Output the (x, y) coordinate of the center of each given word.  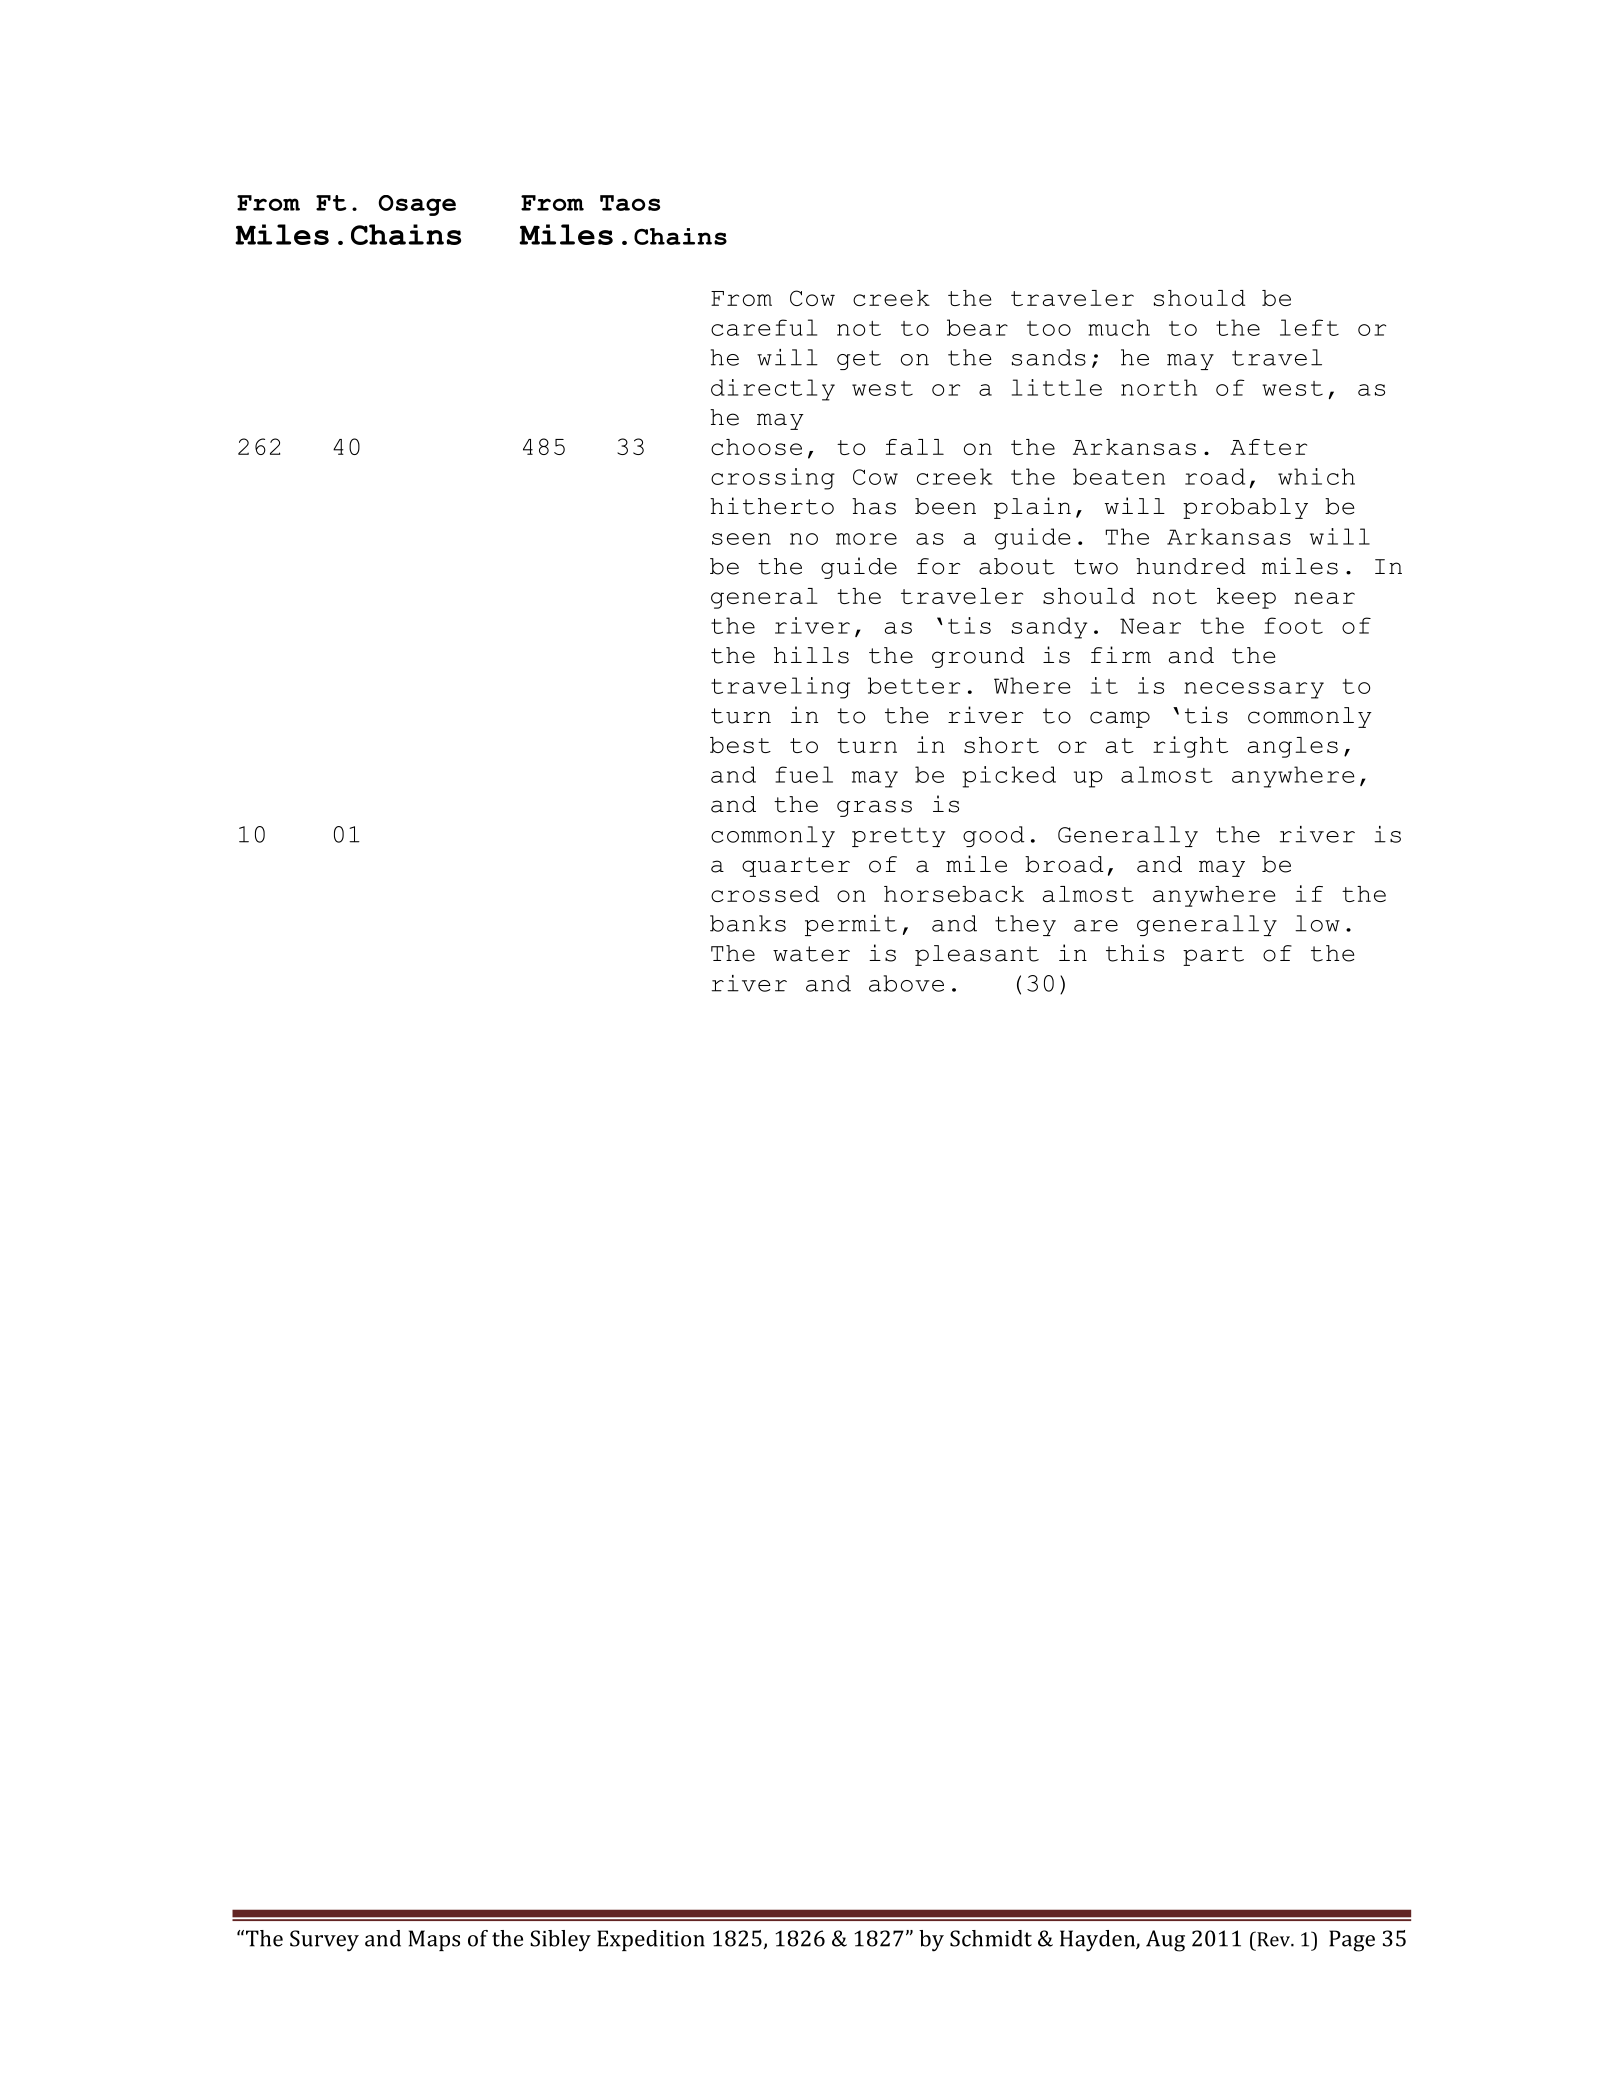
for (939, 566)
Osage (417, 205)
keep (1246, 598)
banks (748, 923)
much (1119, 327)
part (1213, 956)
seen (741, 539)
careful (764, 327)
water (811, 954)
